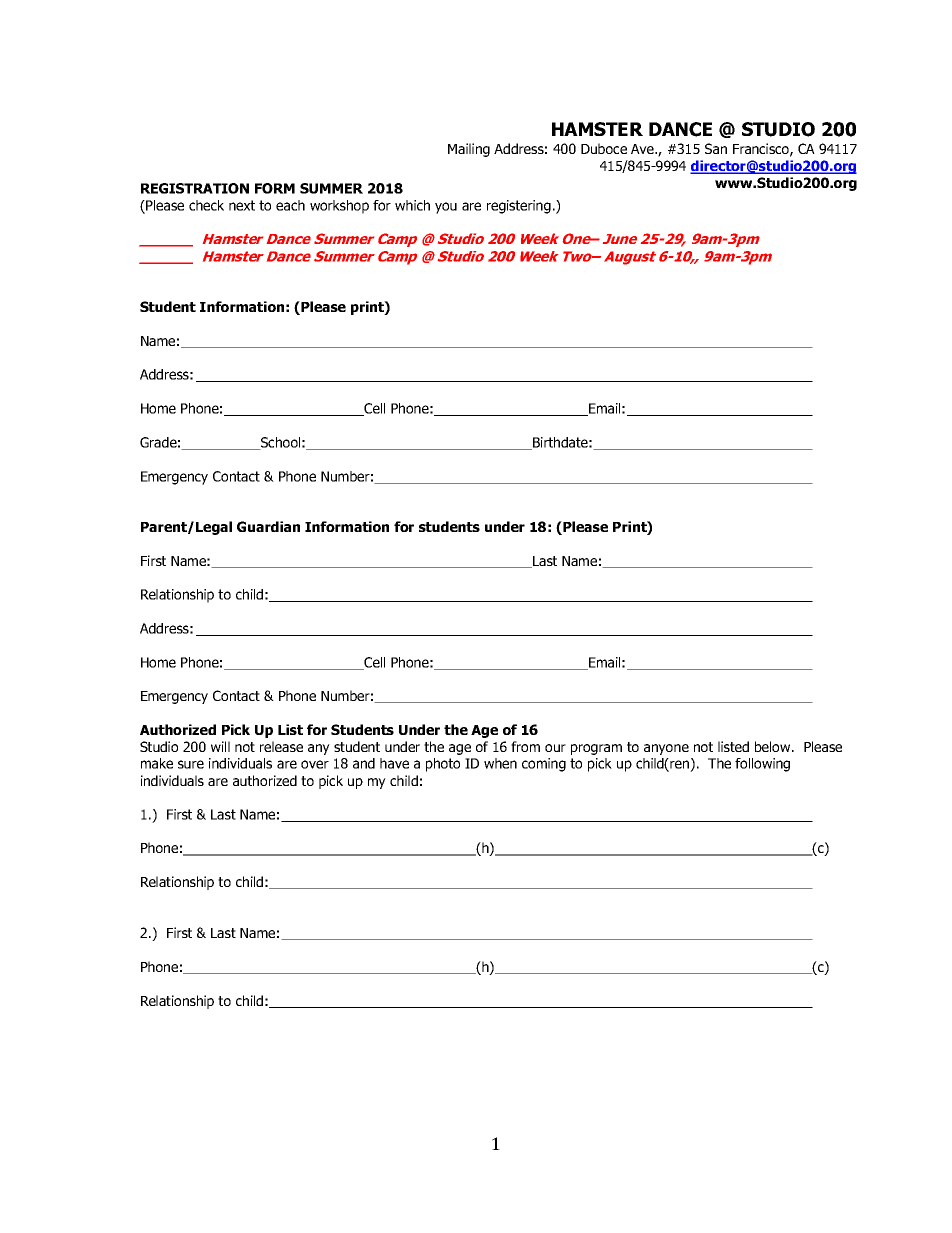 The height and width of the document is (1233, 952). I want to click on Guardian, so click(268, 526).
